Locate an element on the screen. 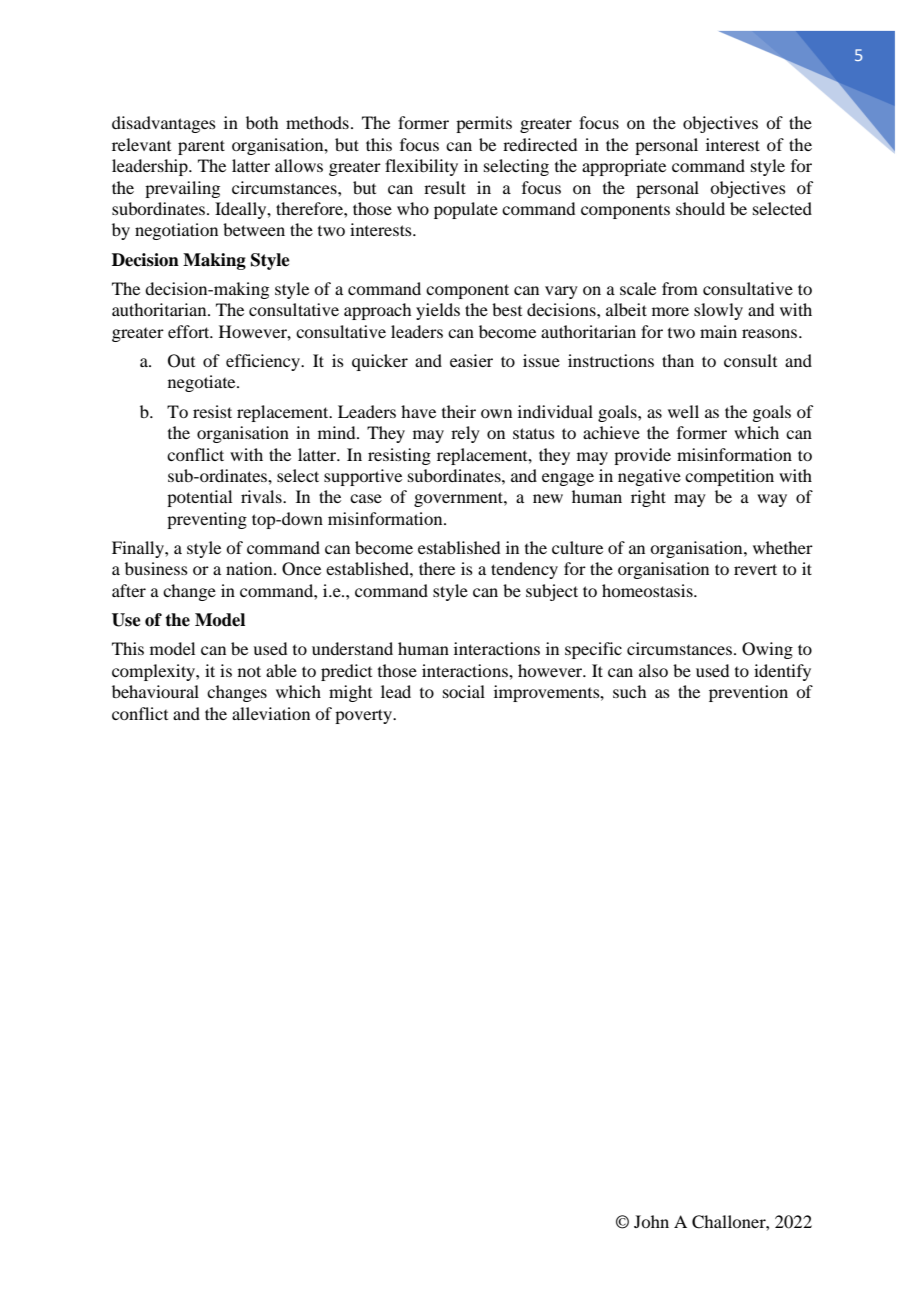  should is located at coordinates (700, 208).
